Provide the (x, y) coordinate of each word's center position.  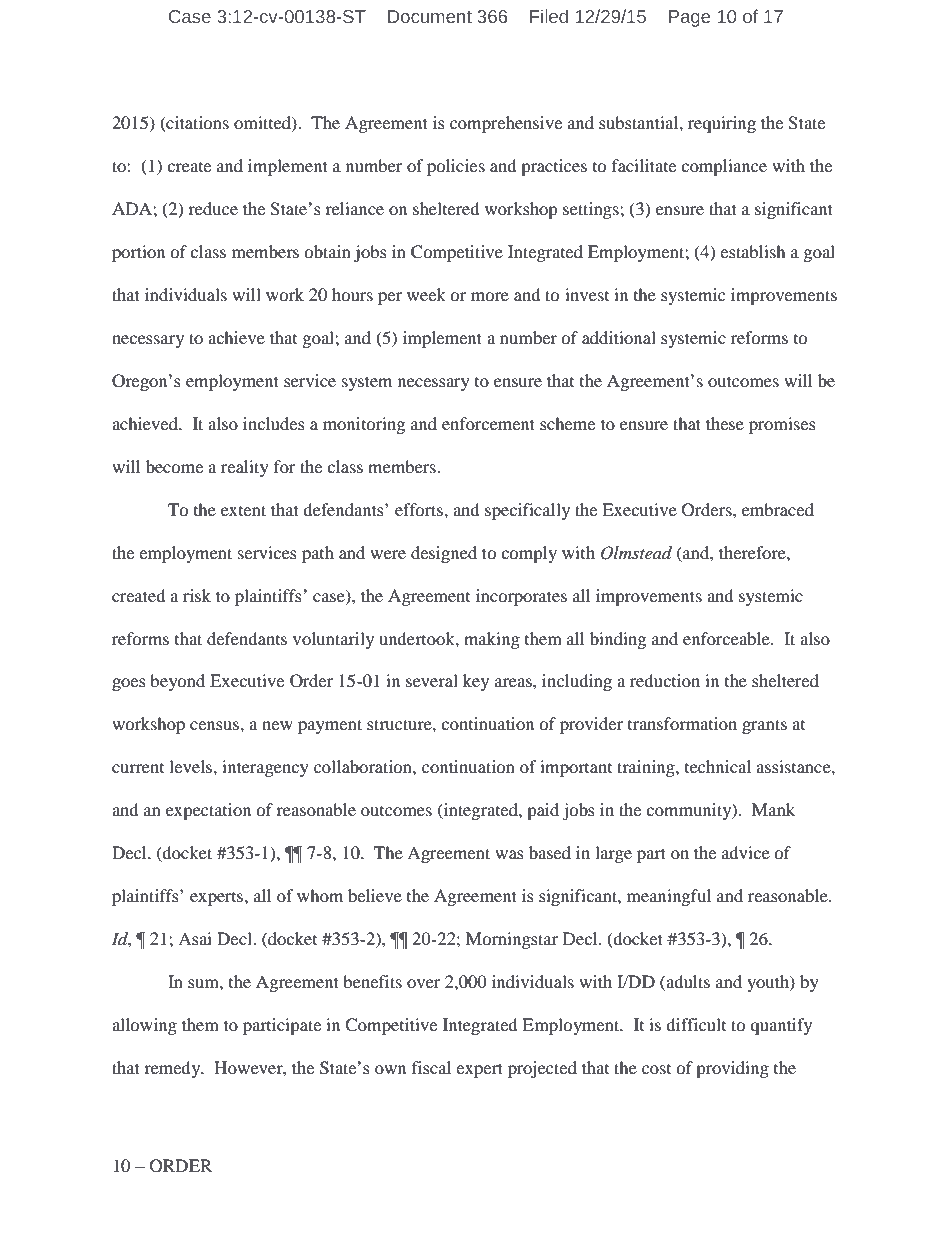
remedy (173, 1069)
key (476, 682)
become (174, 466)
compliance (724, 167)
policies (456, 167)
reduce (213, 208)
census (215, 725)
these (725, 423)
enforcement (488, 423)
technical (718, 766)
